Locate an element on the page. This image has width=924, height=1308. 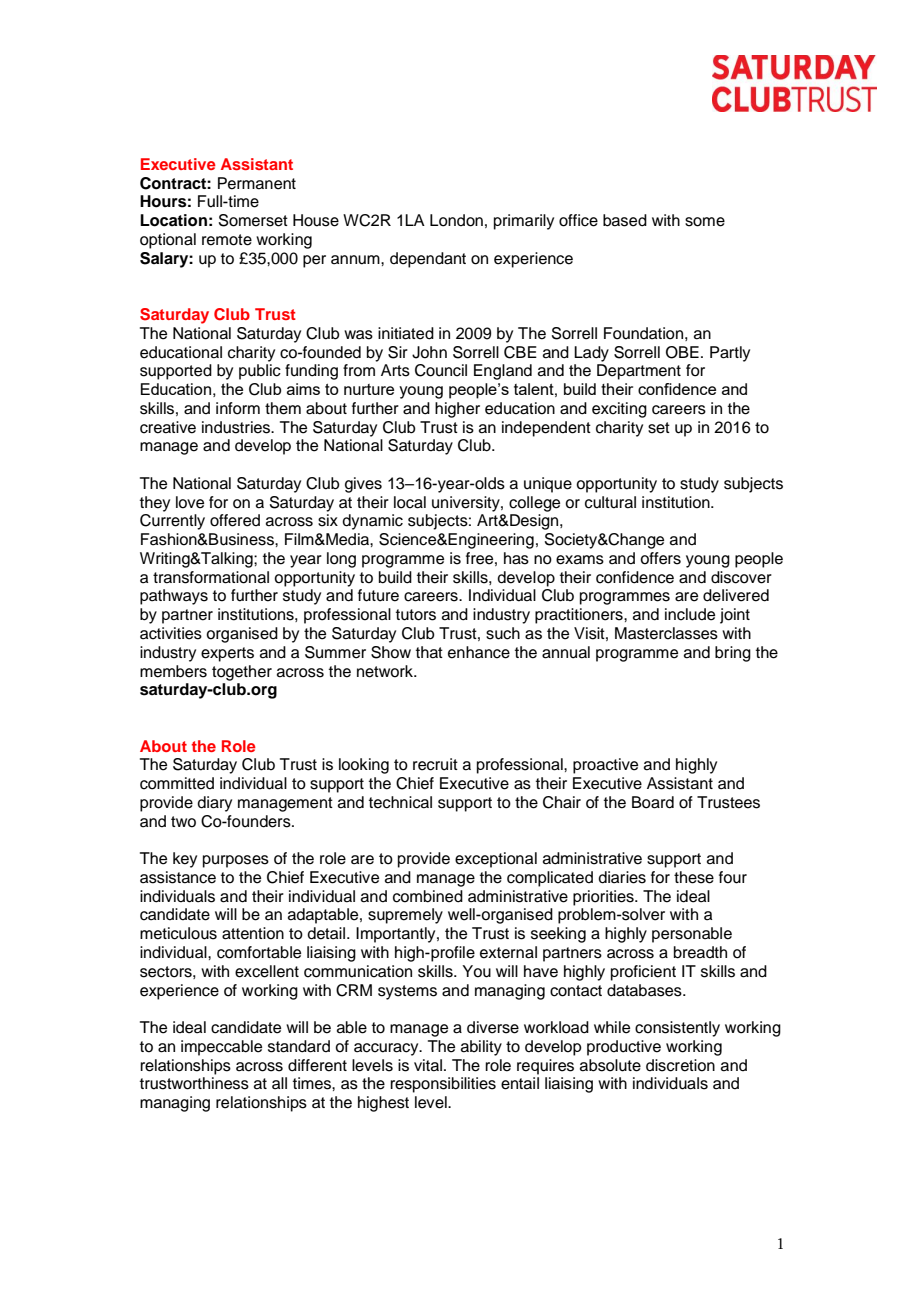
Council is located at coordinates (441, 370).
